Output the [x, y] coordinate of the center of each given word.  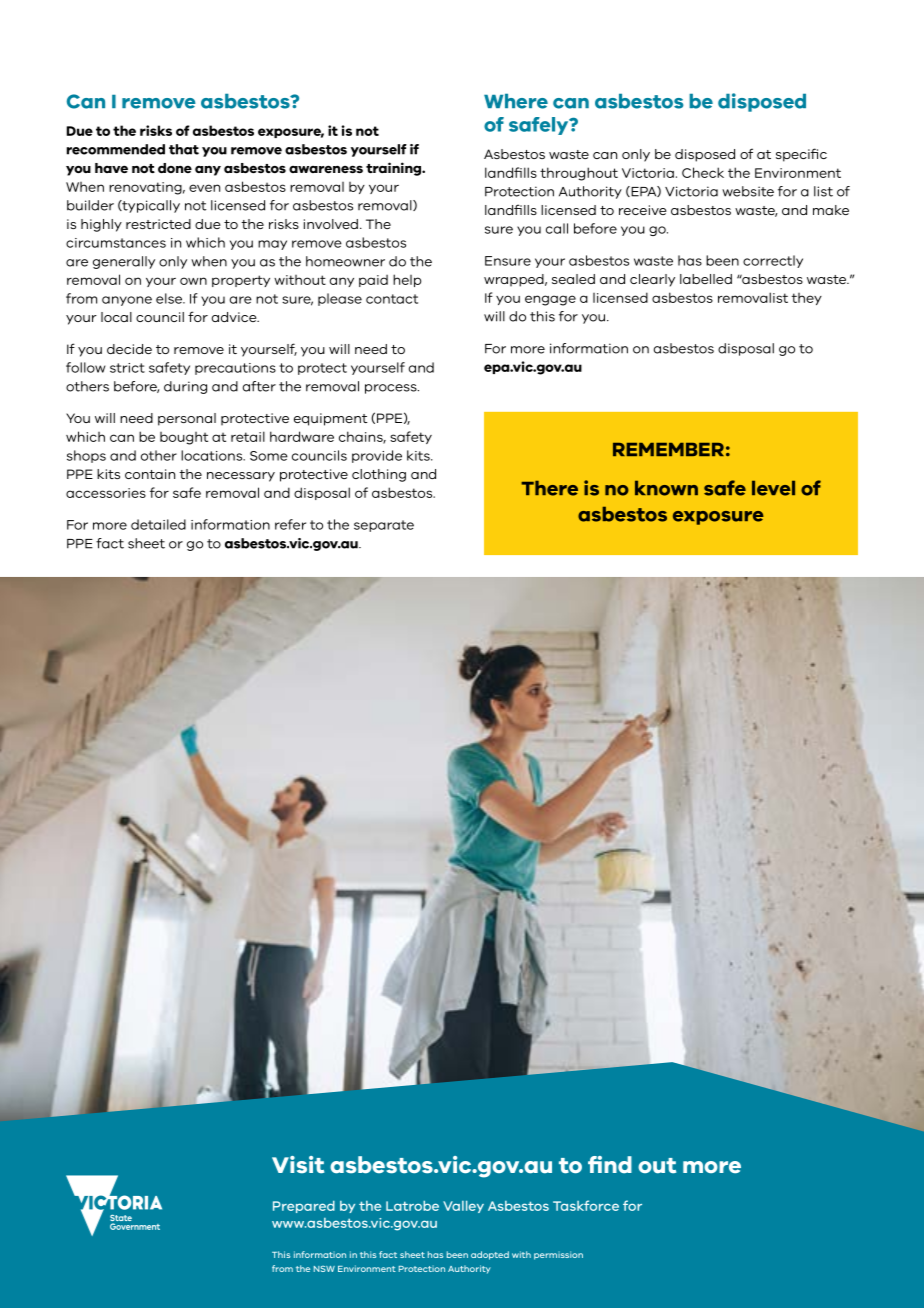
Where [516, 101]
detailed [158, 524]
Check [703, 172]
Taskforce [586, 1205]
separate [384, 526]
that [184, 149]
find [610, 1165]
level [773, 488]
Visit [298, 1165]
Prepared [304, 1206]
